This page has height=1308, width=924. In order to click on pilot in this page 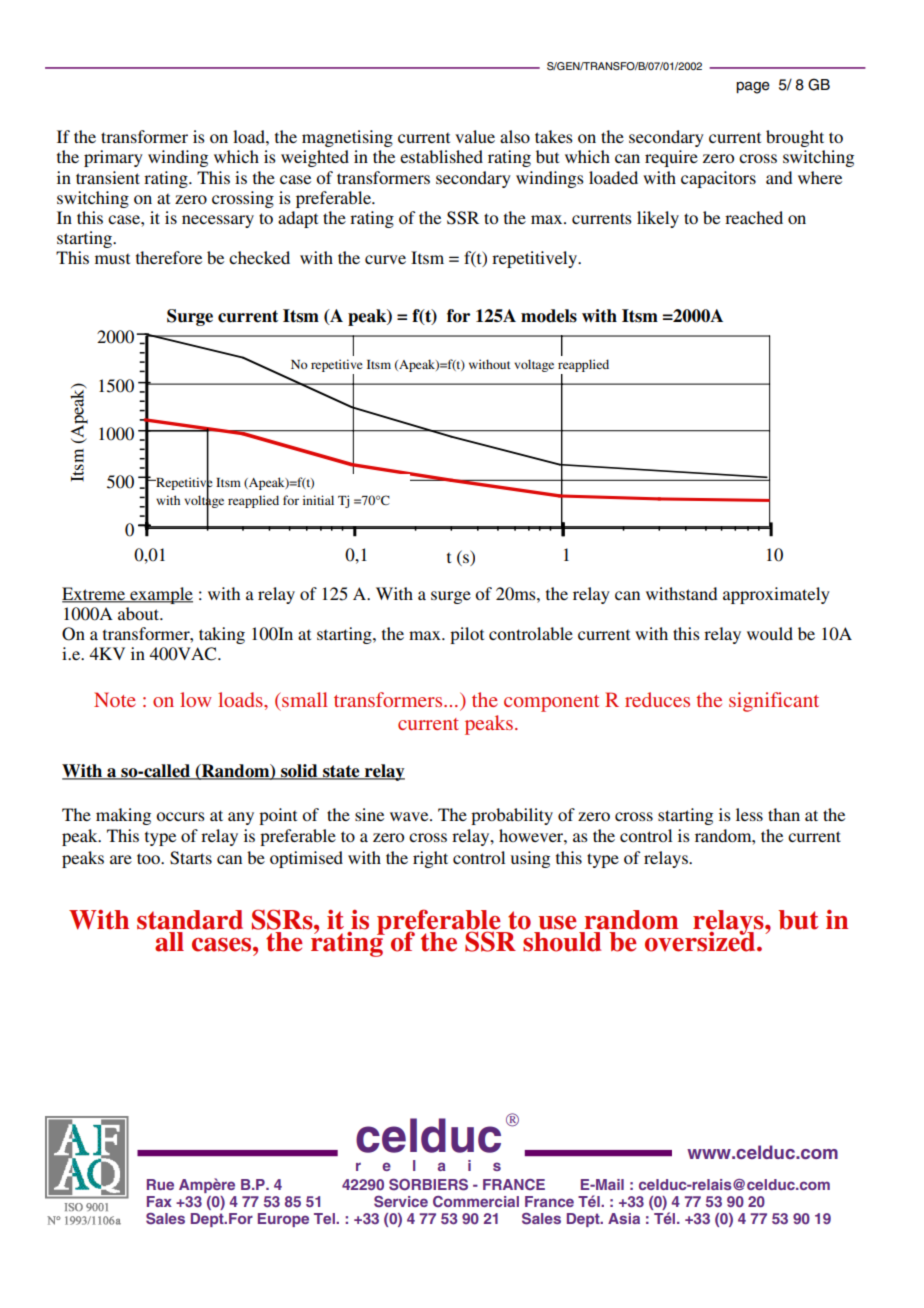, I will do `click(467, 635)`.
